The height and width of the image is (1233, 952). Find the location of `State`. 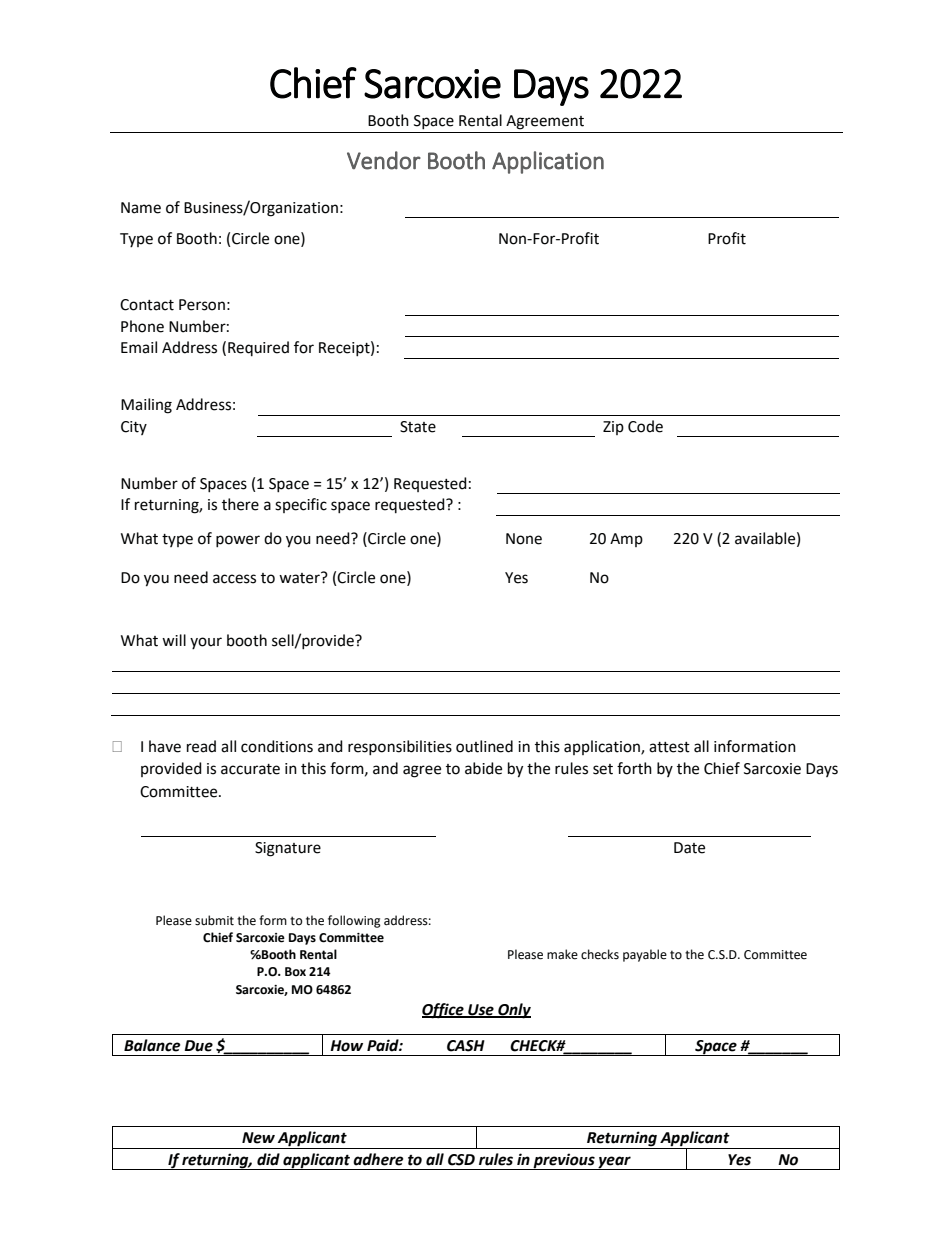

State is located at coordinates (418, 427).
